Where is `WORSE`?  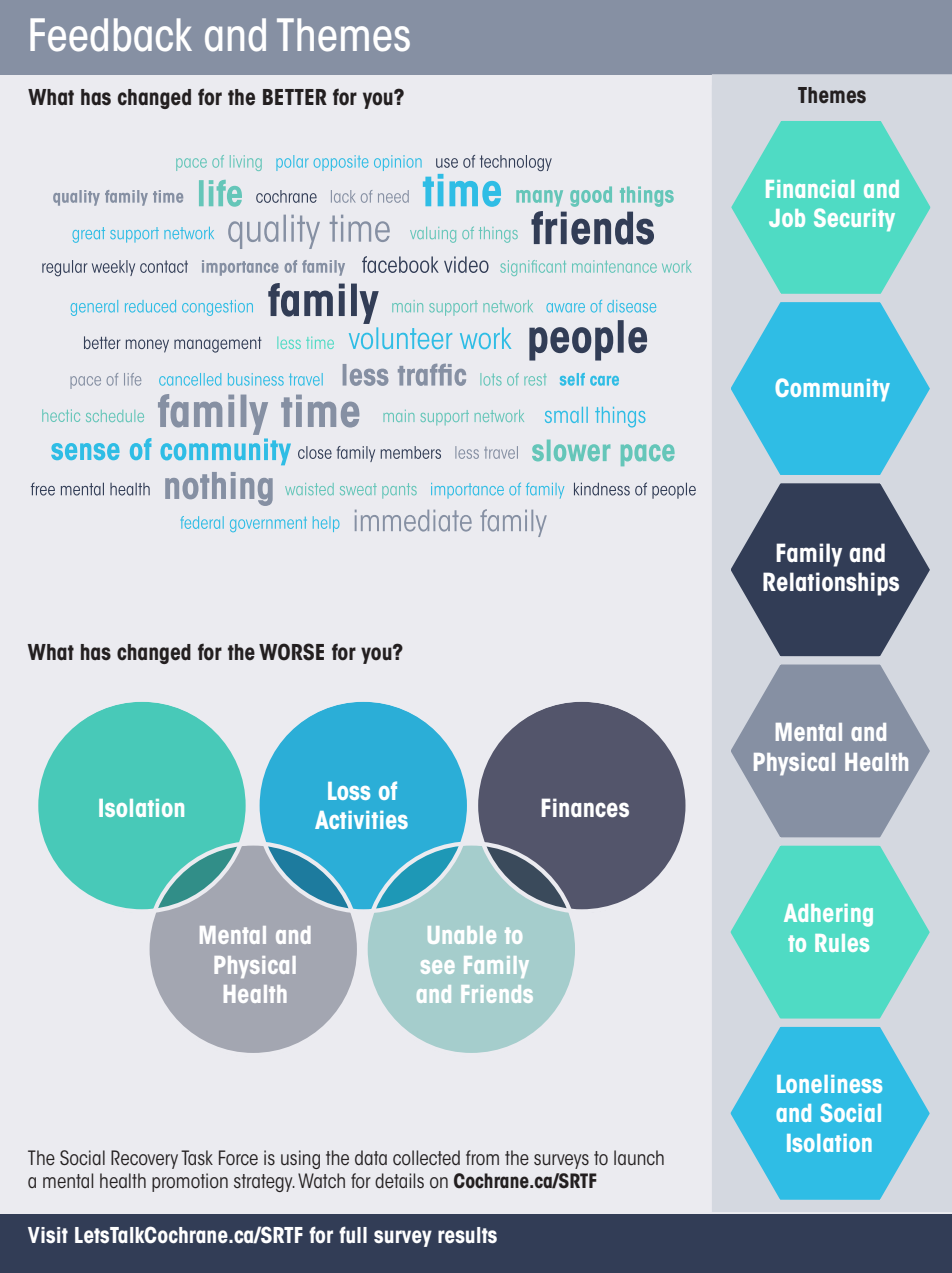
WORSE is located at coordinates (291, 652).
